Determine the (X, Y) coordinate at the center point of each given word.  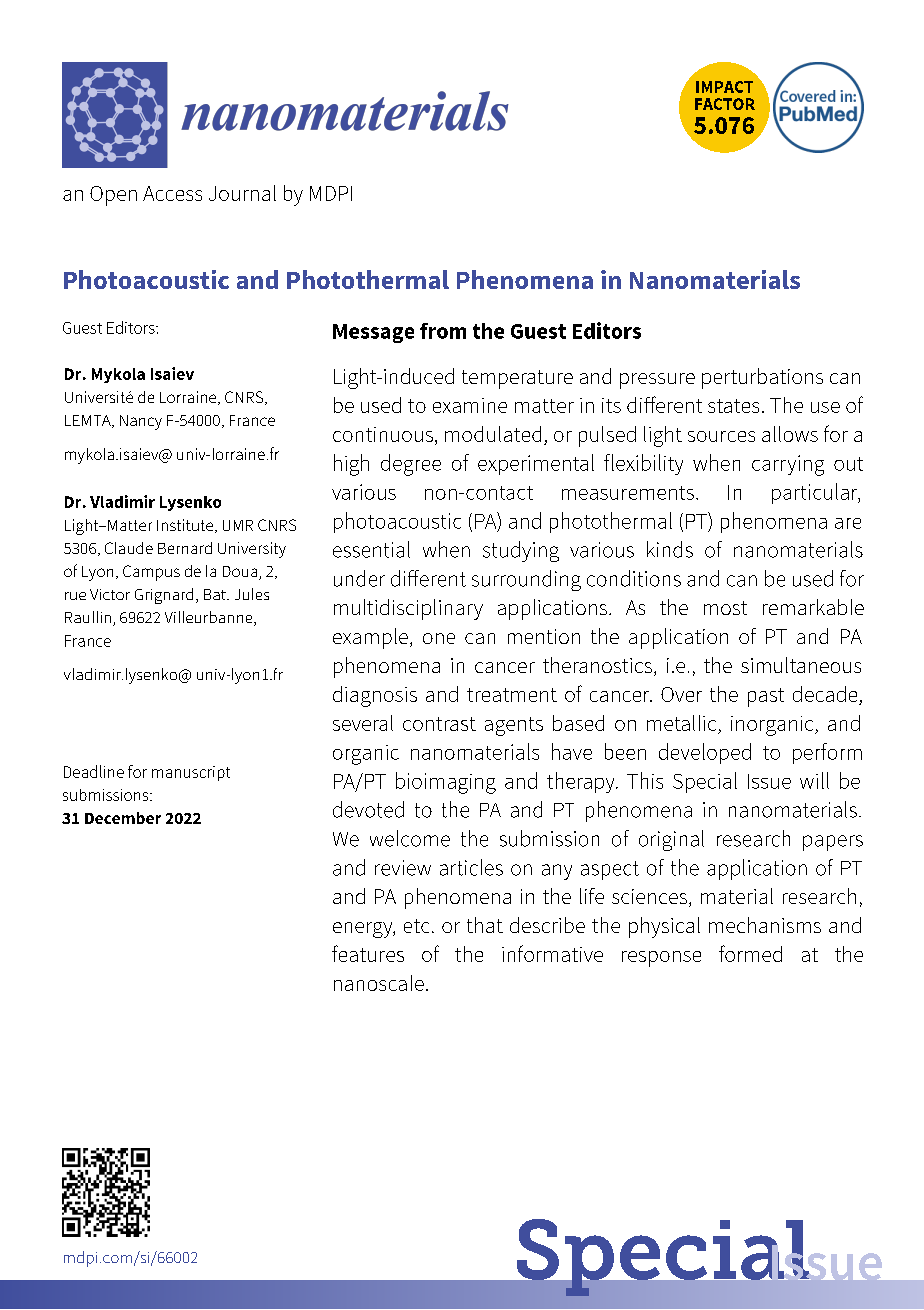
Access (172, 193)
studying (521, 551)
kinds (670, 549)
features (368, 953)
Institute (186, 526)
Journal (242, 193)
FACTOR (725, 104)
